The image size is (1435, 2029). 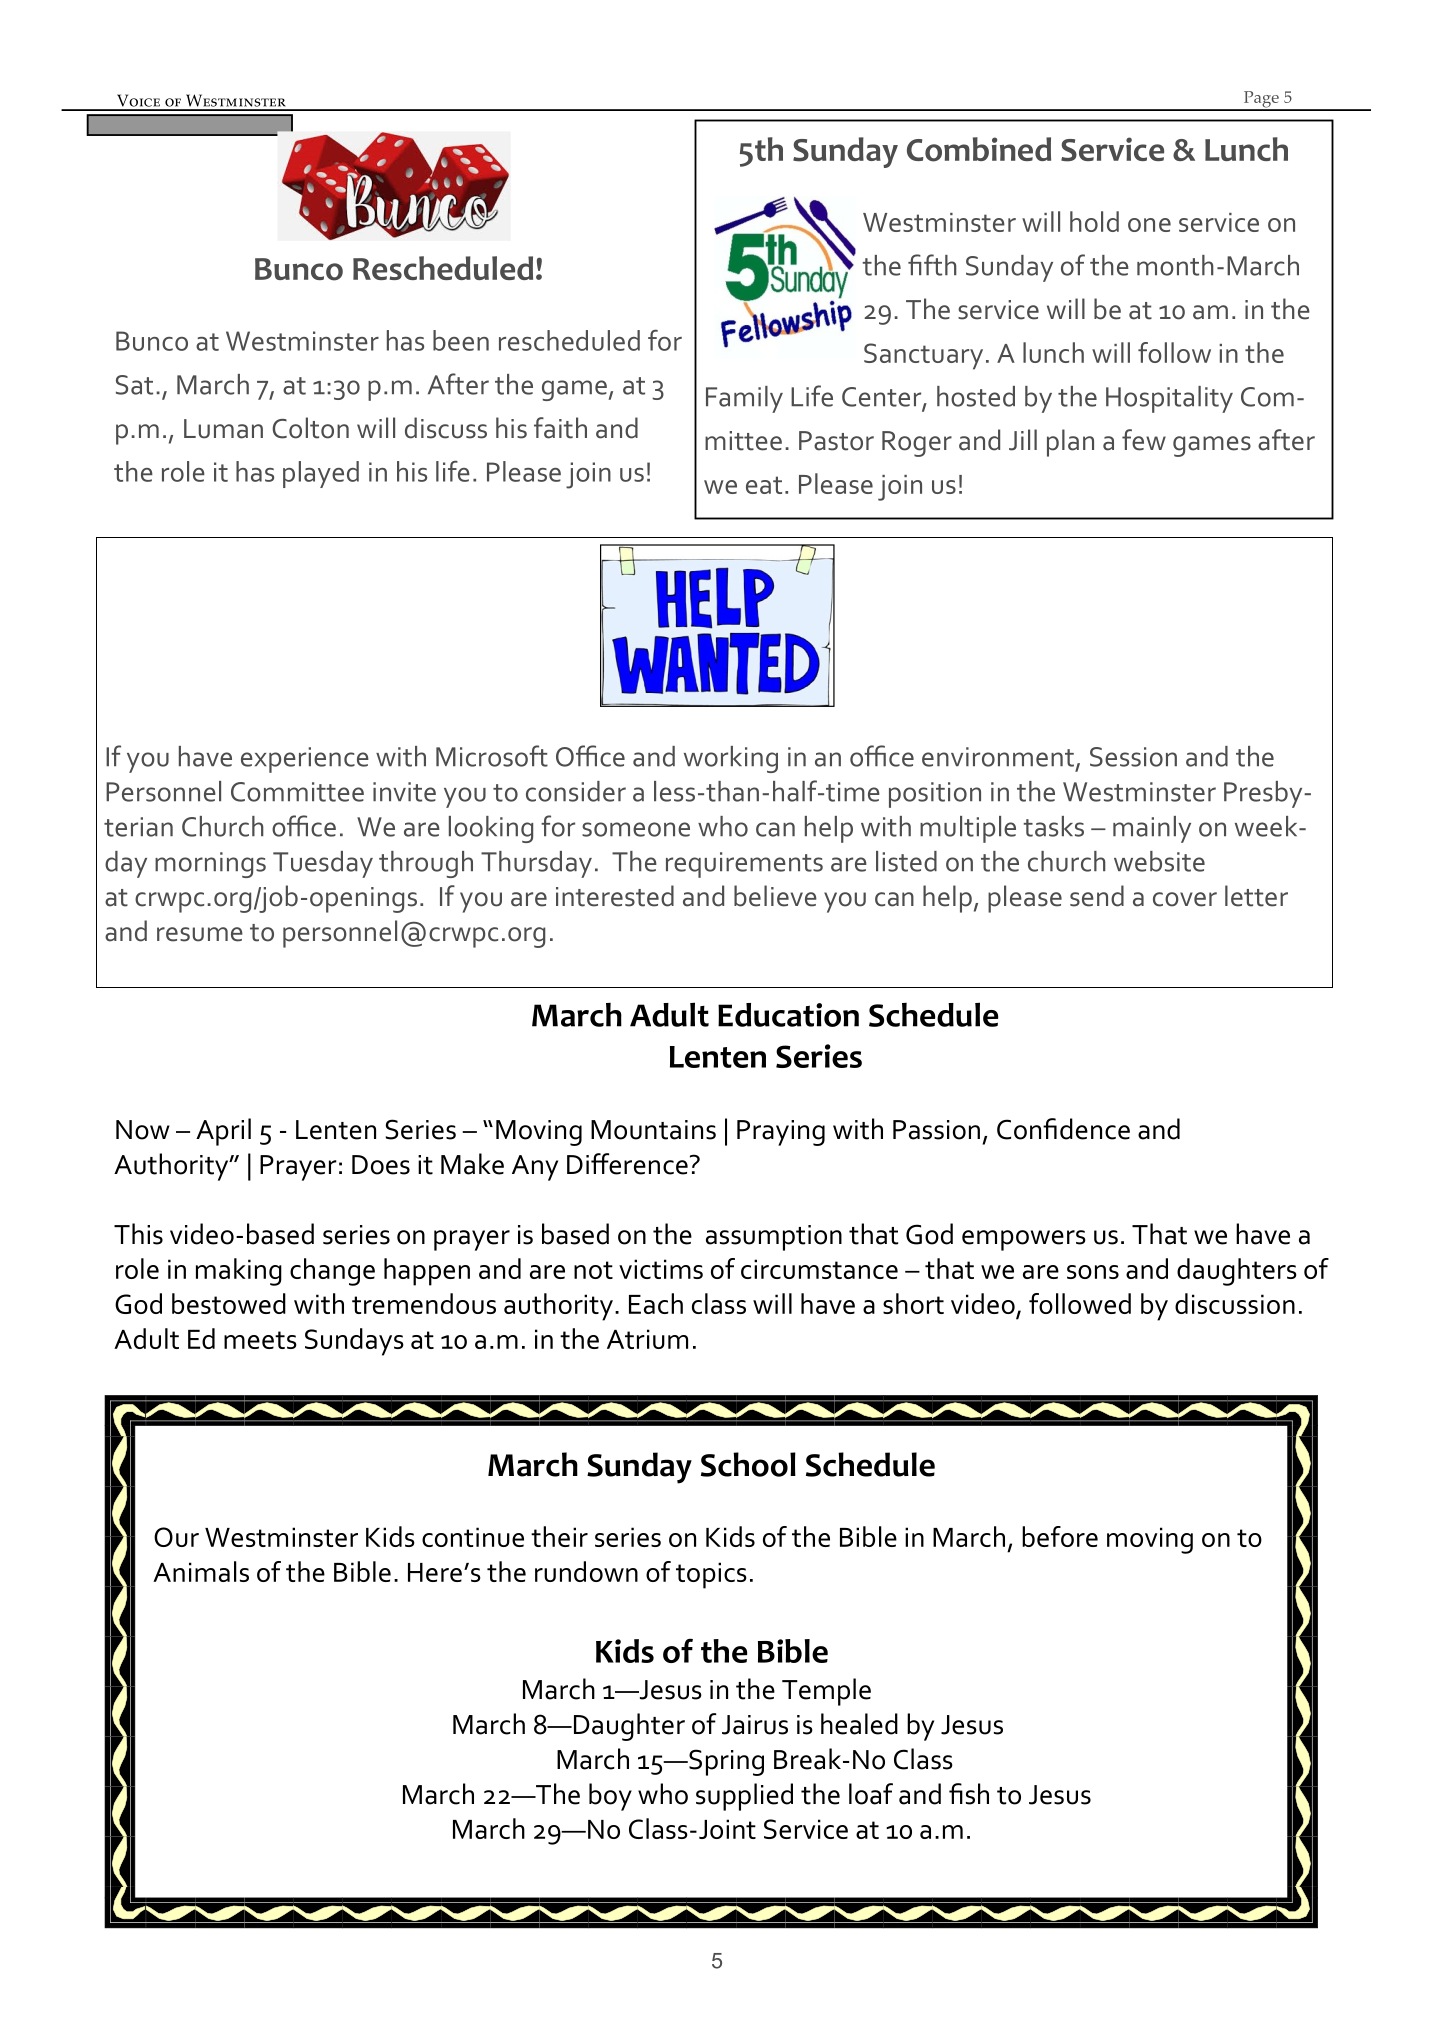 What do you see at coordinates (1133, 757) in the screenshot?
I see `Session` at bounding box center [1133, 757].
